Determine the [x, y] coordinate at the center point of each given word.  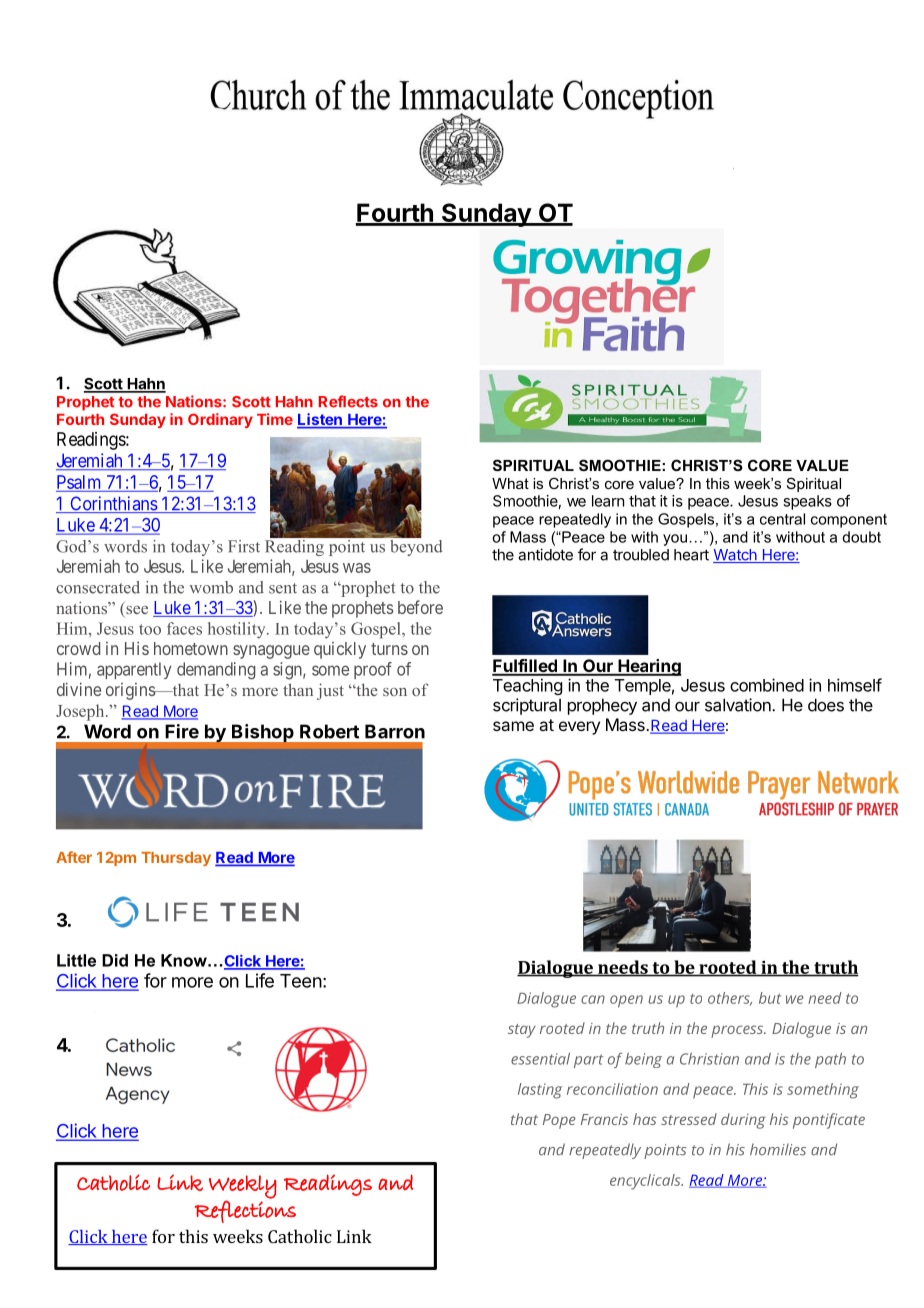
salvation [739, 705]
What [510, 483]
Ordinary [220, 420]
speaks [807, 502]
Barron [395, 731]
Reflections [245, 1212]
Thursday [176, 859]
